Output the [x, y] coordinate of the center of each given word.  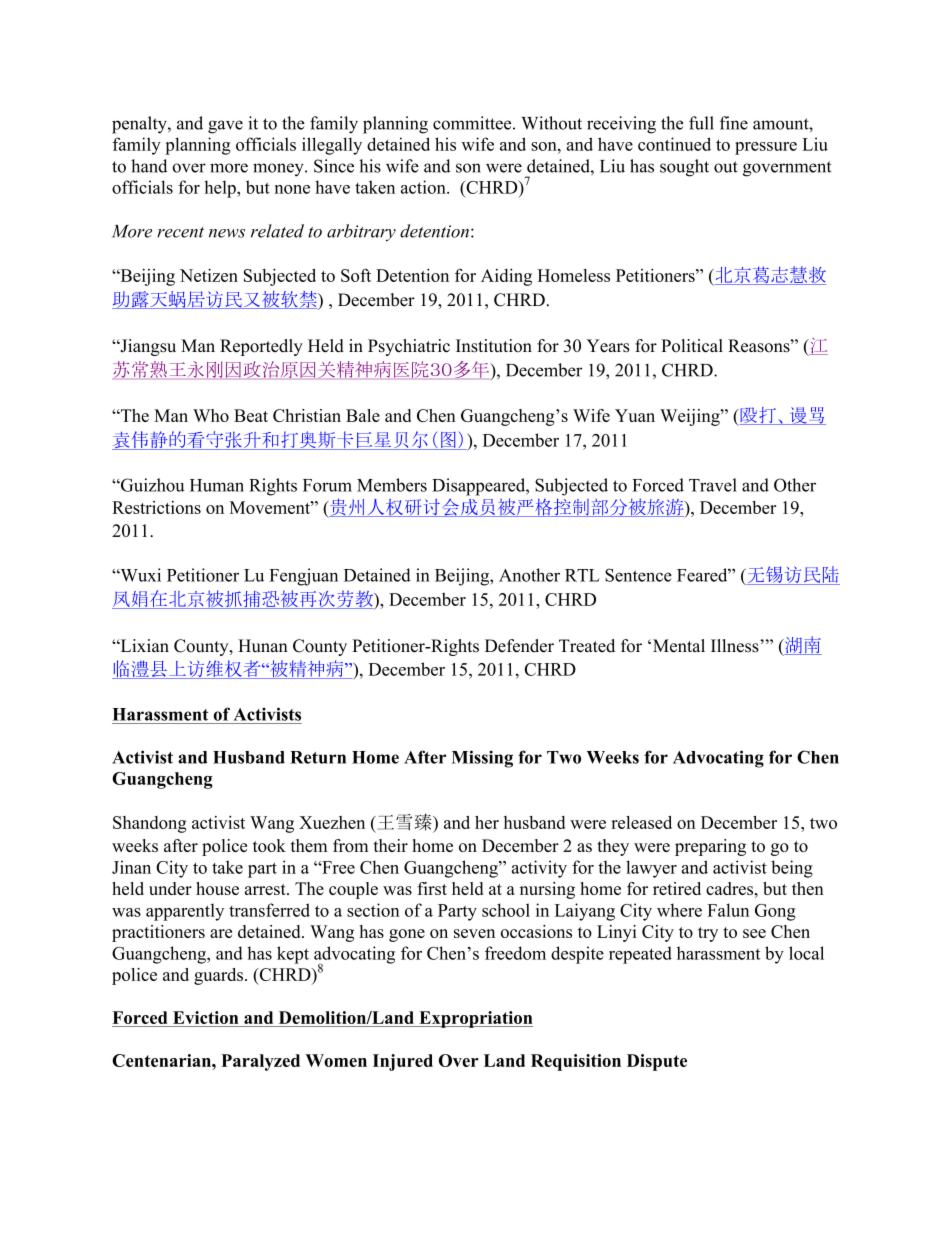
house [217, 888]
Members [392, 485]
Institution [494, 346]
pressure [766, 148]
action [424, 187]
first [432, 888]
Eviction [205, 1017]
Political [692, 346]
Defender [519, 646]
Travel [713, 485]
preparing [710, 847]
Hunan [263, 645]
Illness [736, 646]
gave [225, 127]
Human [217, 485]
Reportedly [261, 347]
